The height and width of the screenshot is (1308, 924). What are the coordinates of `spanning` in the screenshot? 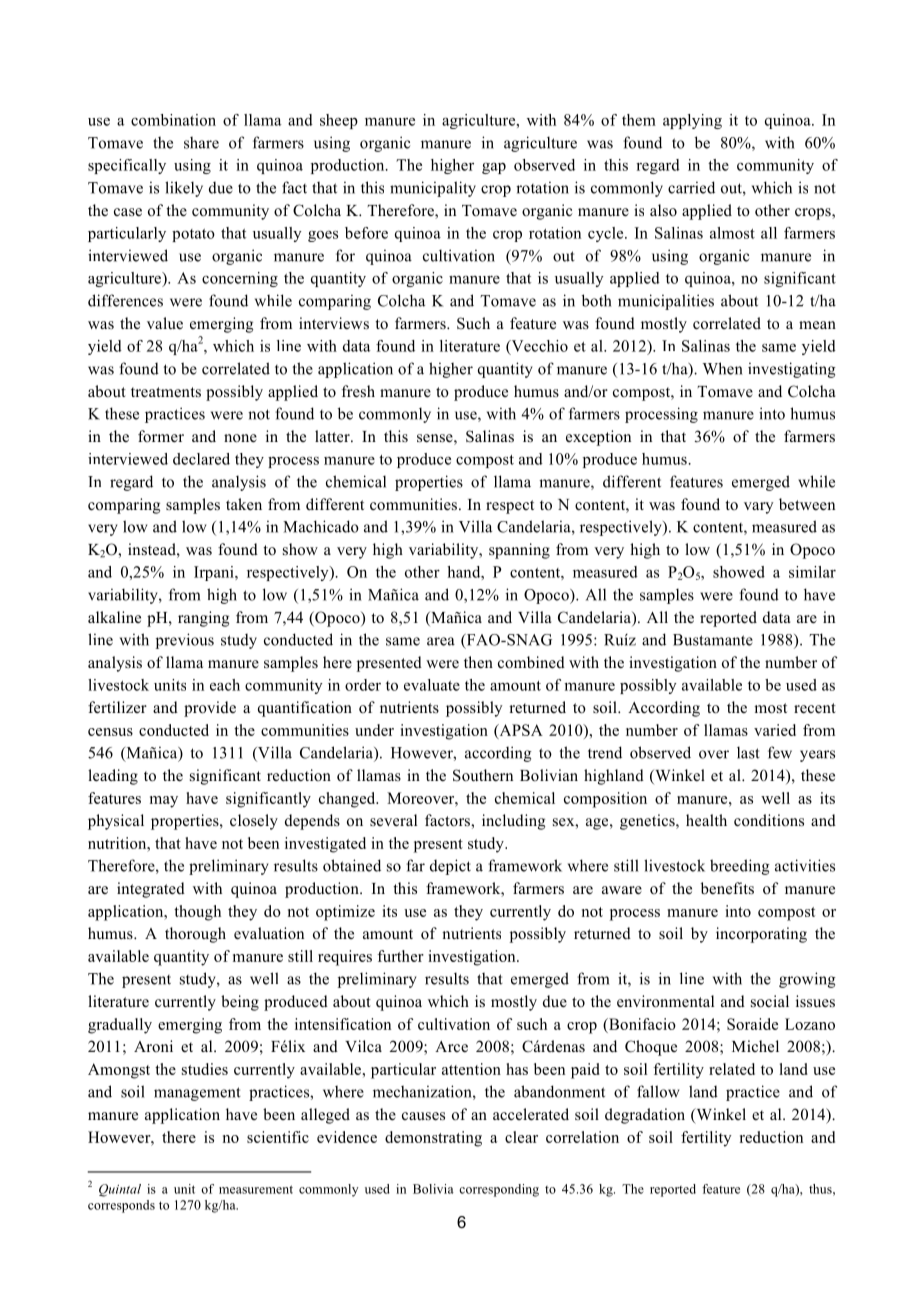 It's located at (519, 551).
